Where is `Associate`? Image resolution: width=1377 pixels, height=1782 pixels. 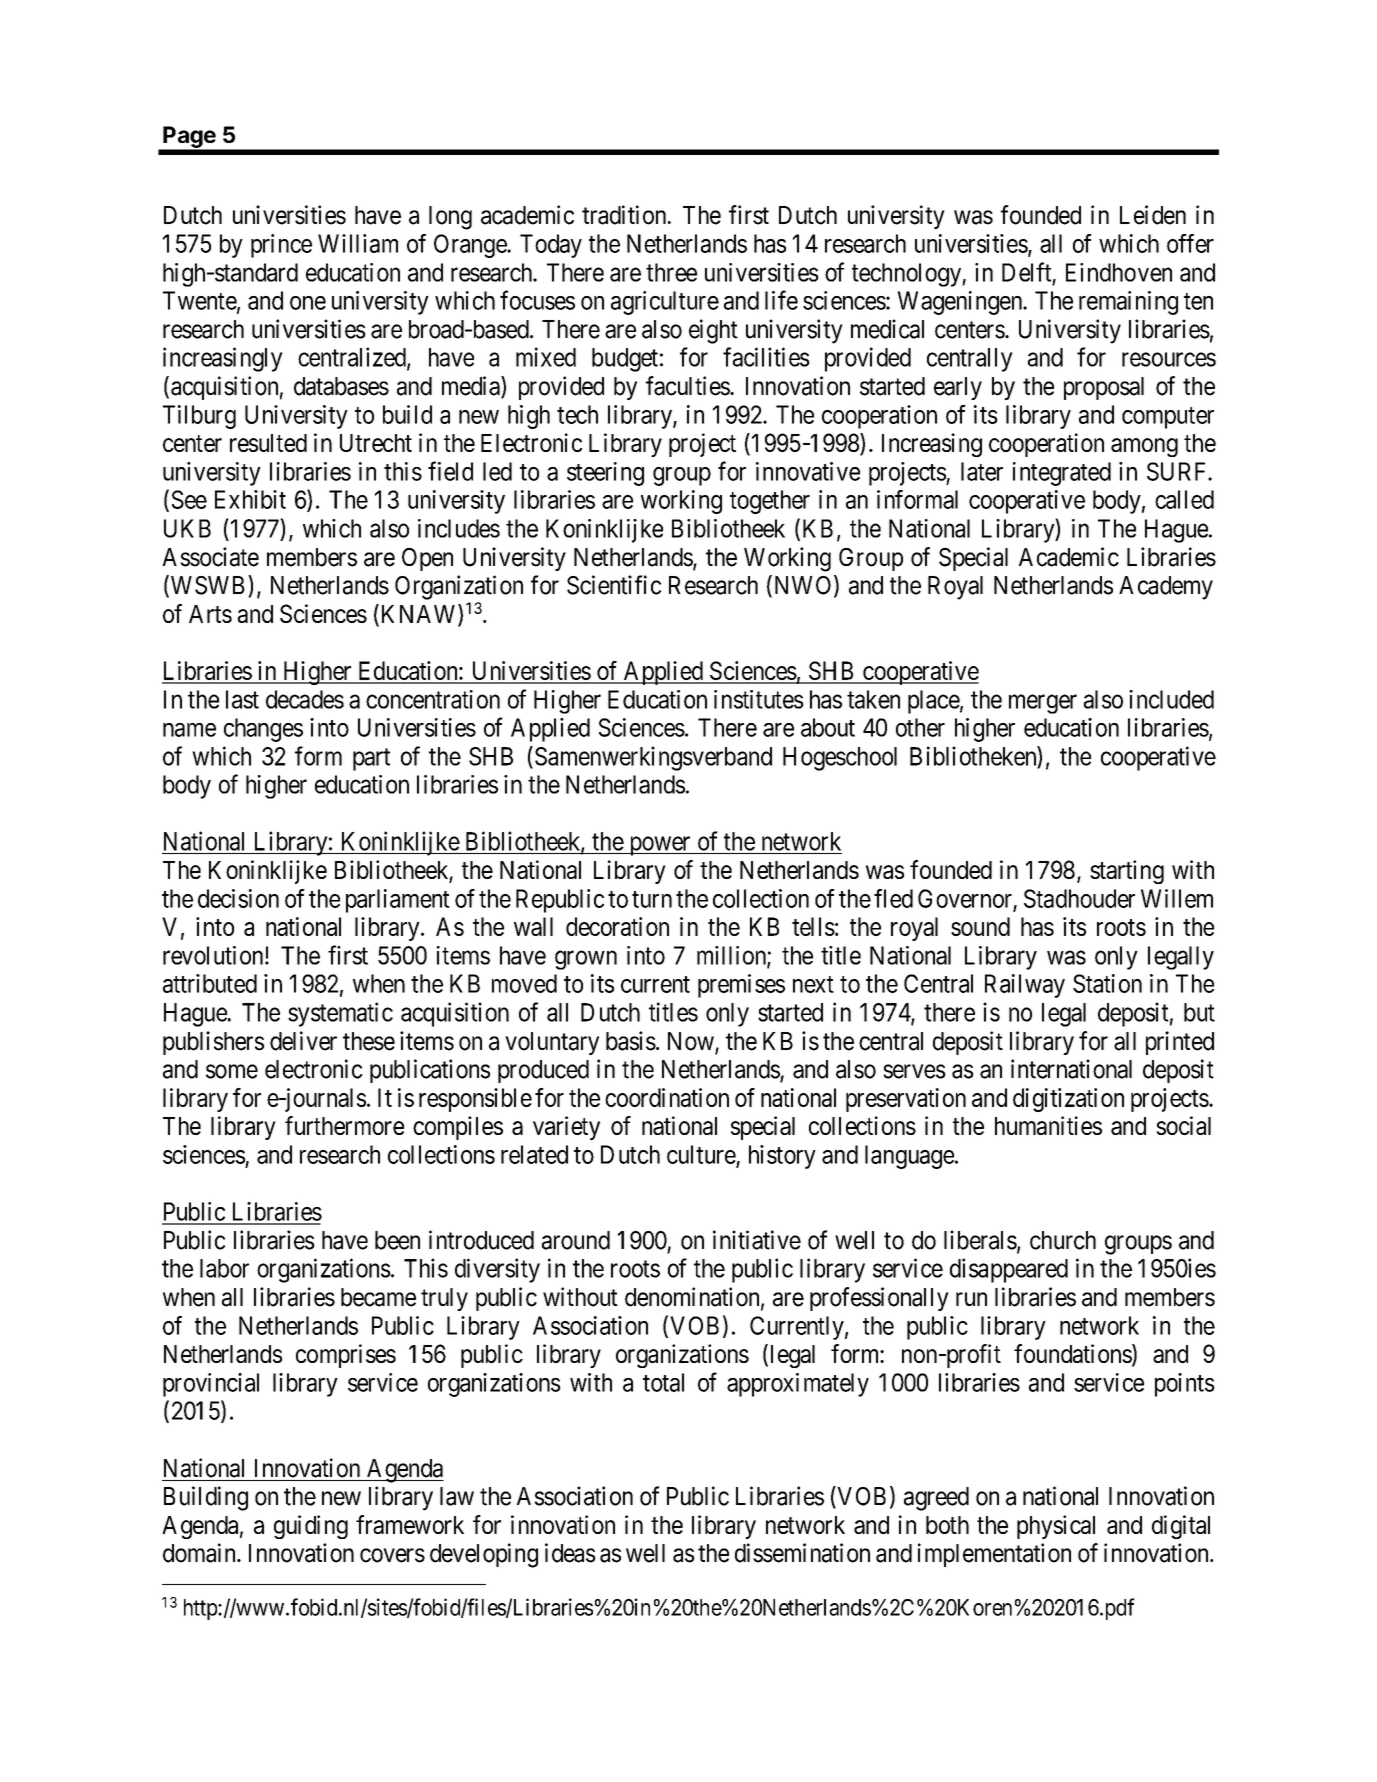 Associate is located at coordinates (210, 557).
